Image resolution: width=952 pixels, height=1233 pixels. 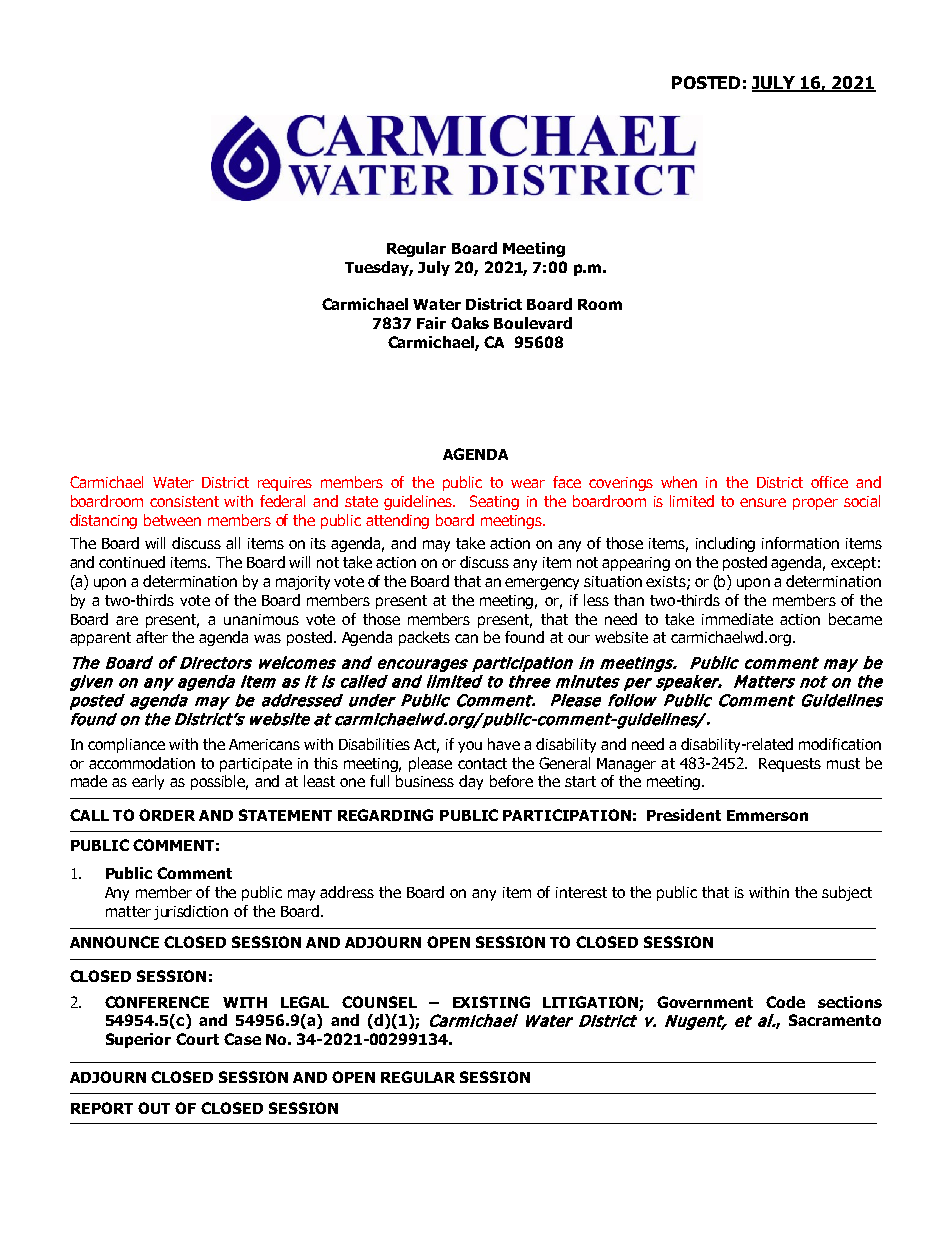 I want to click on ORDER, so click(x=167, y=815).
